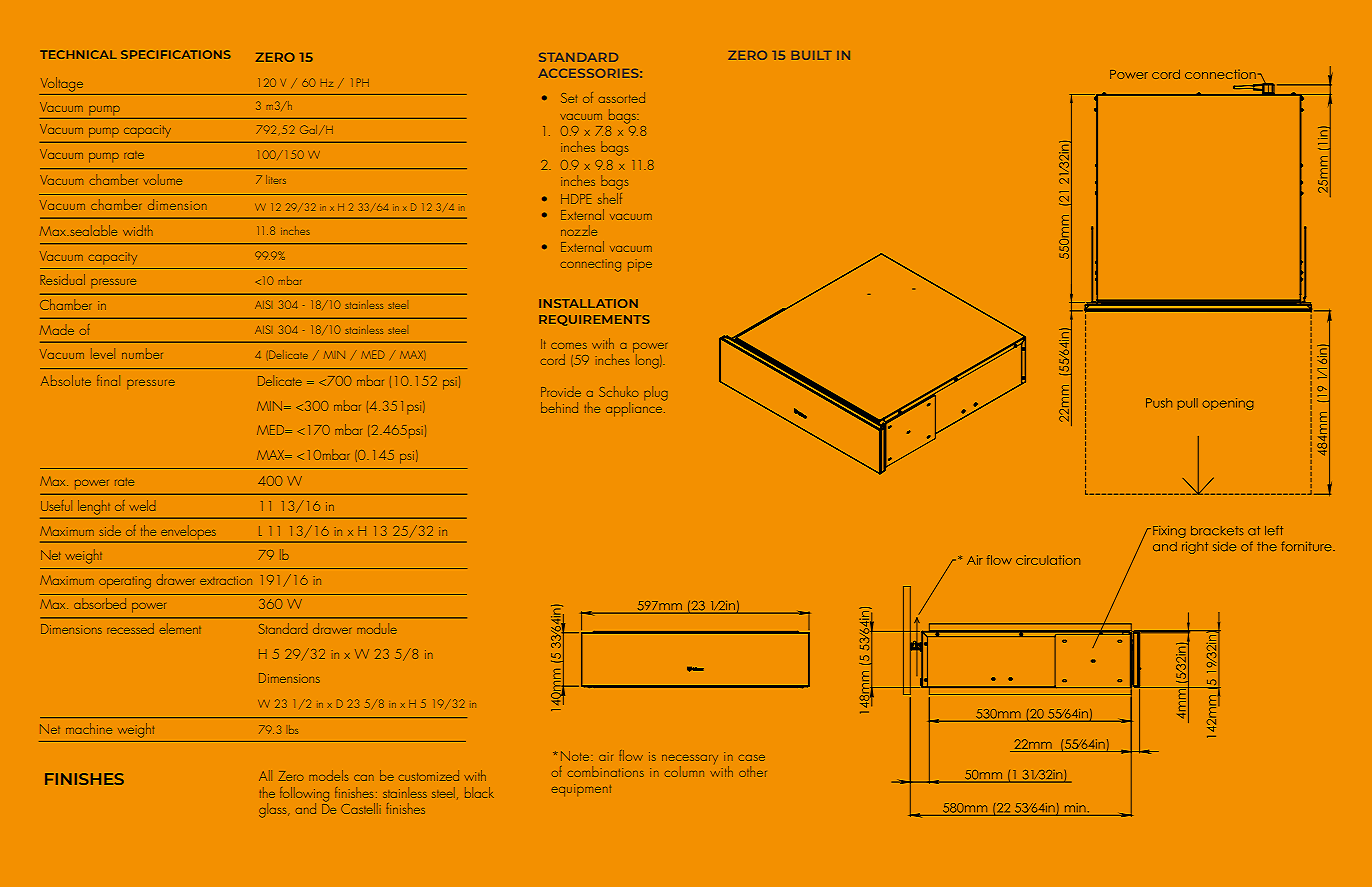 The image size is (1372, 887). Describe the element at coordinates (66, 380) in the page. I see `Absolute` at that location.
